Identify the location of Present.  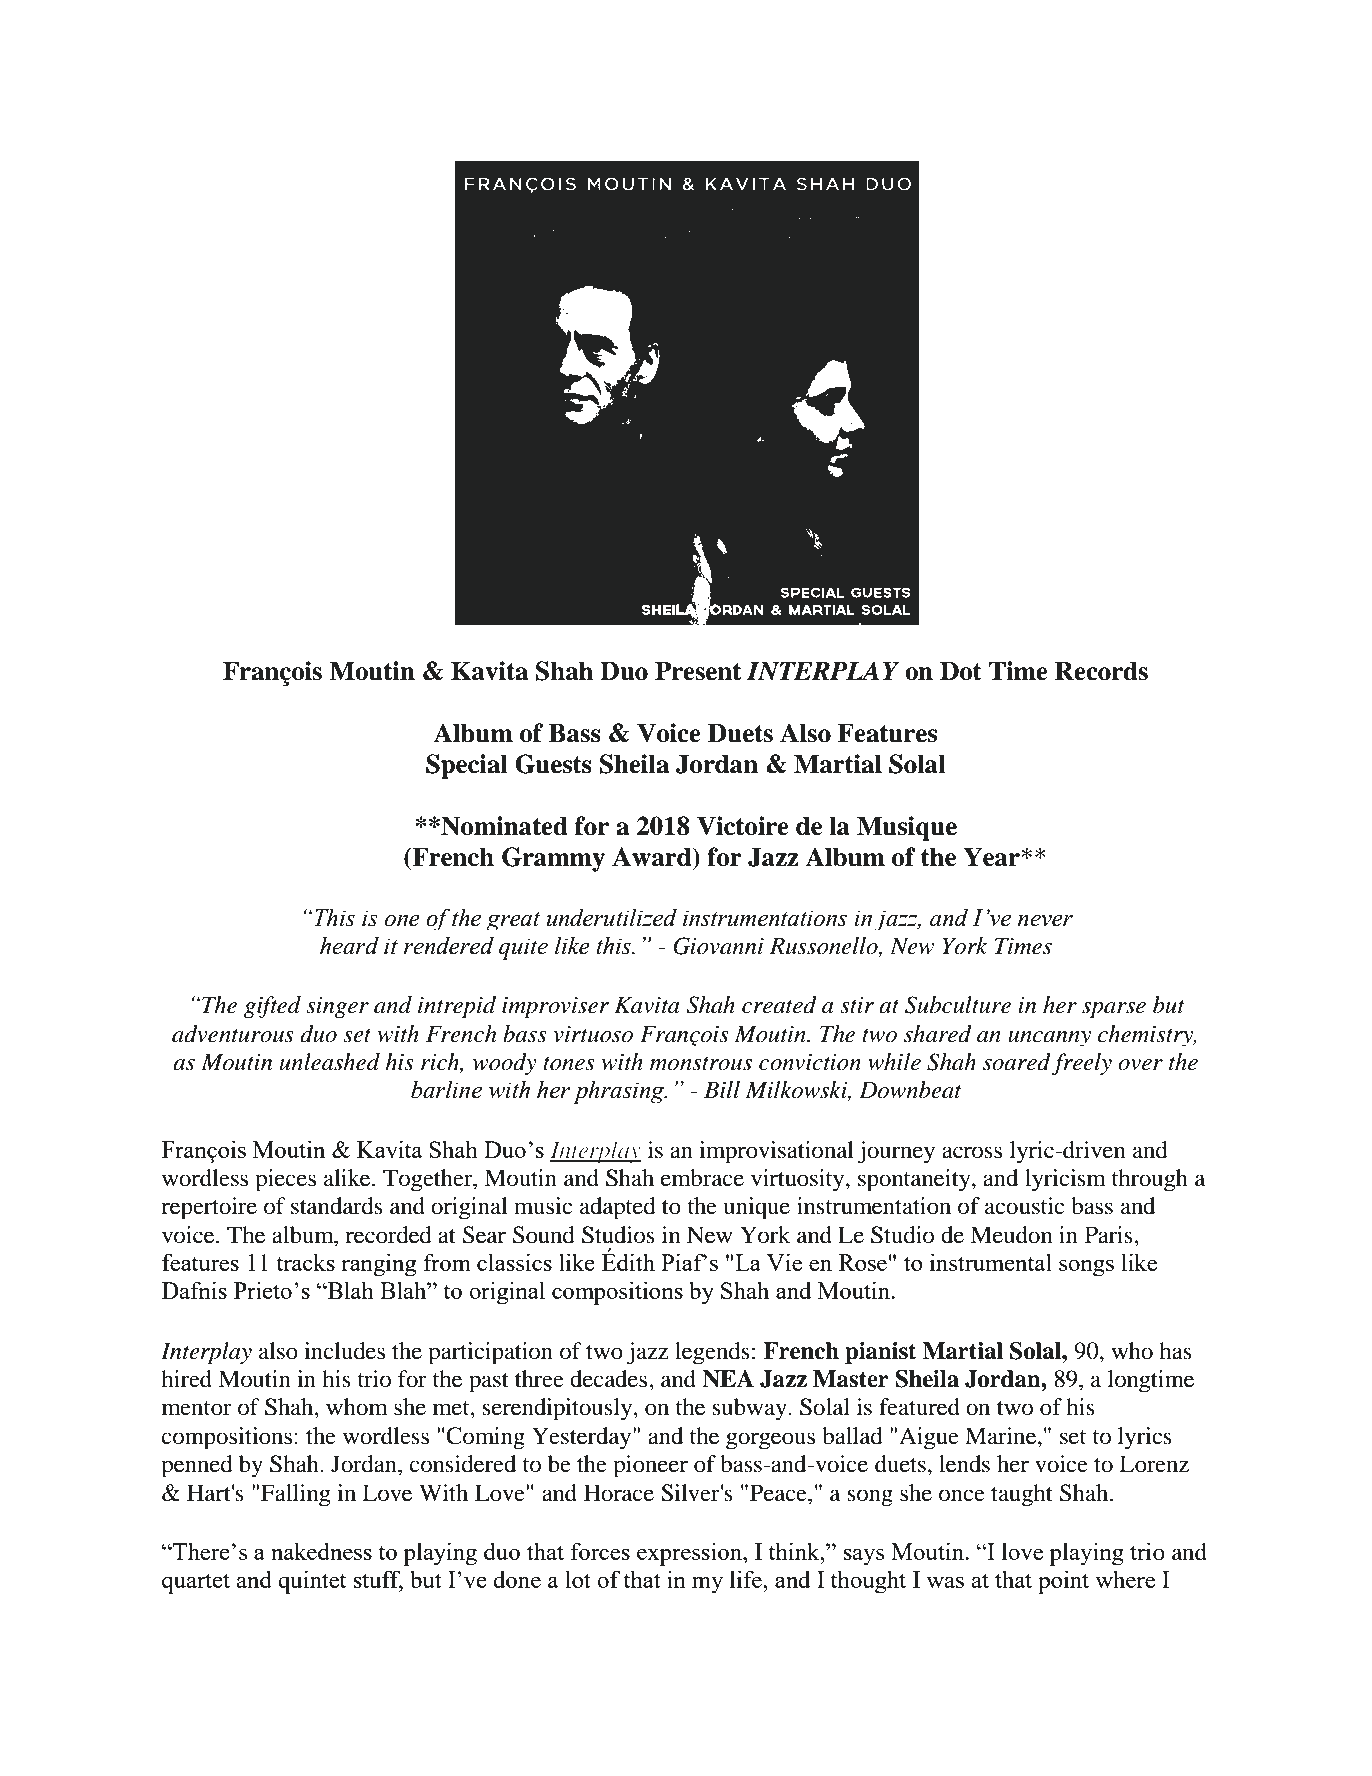
(698, 671).
